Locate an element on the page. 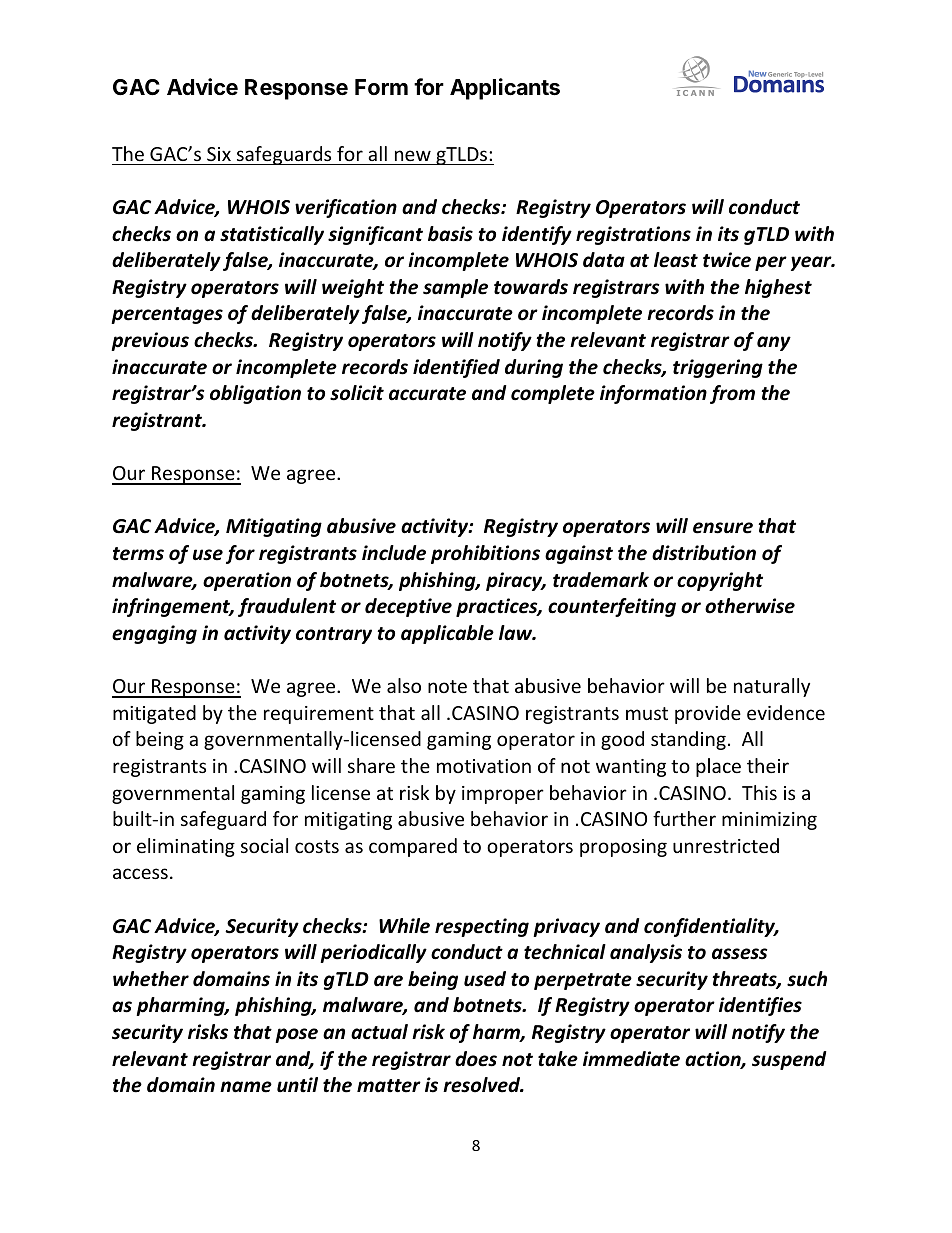 This image has width=952, height=1233. name is located at coordinates (246, 1087).
